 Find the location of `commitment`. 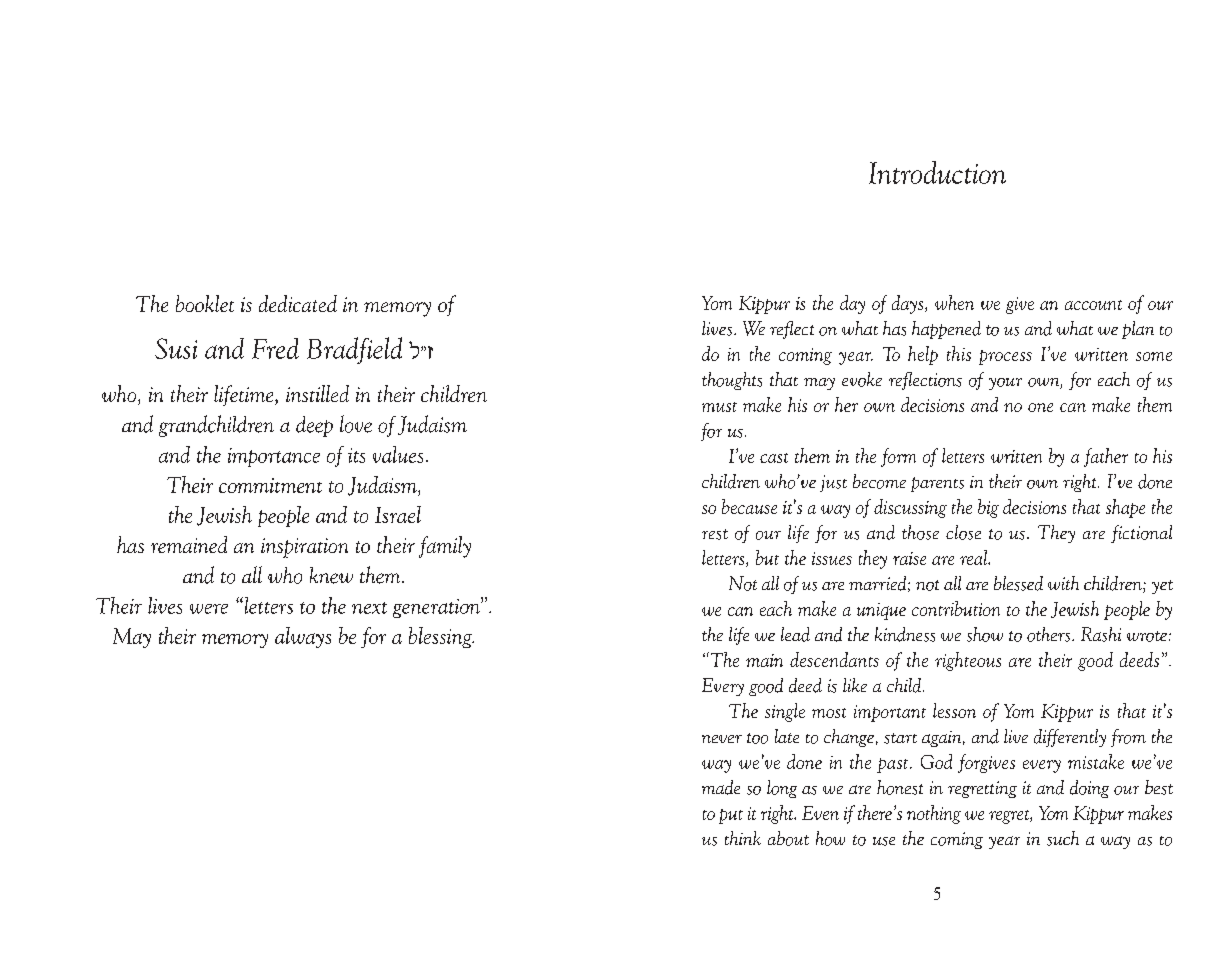

commitment is located at coordinates (270, 485).
